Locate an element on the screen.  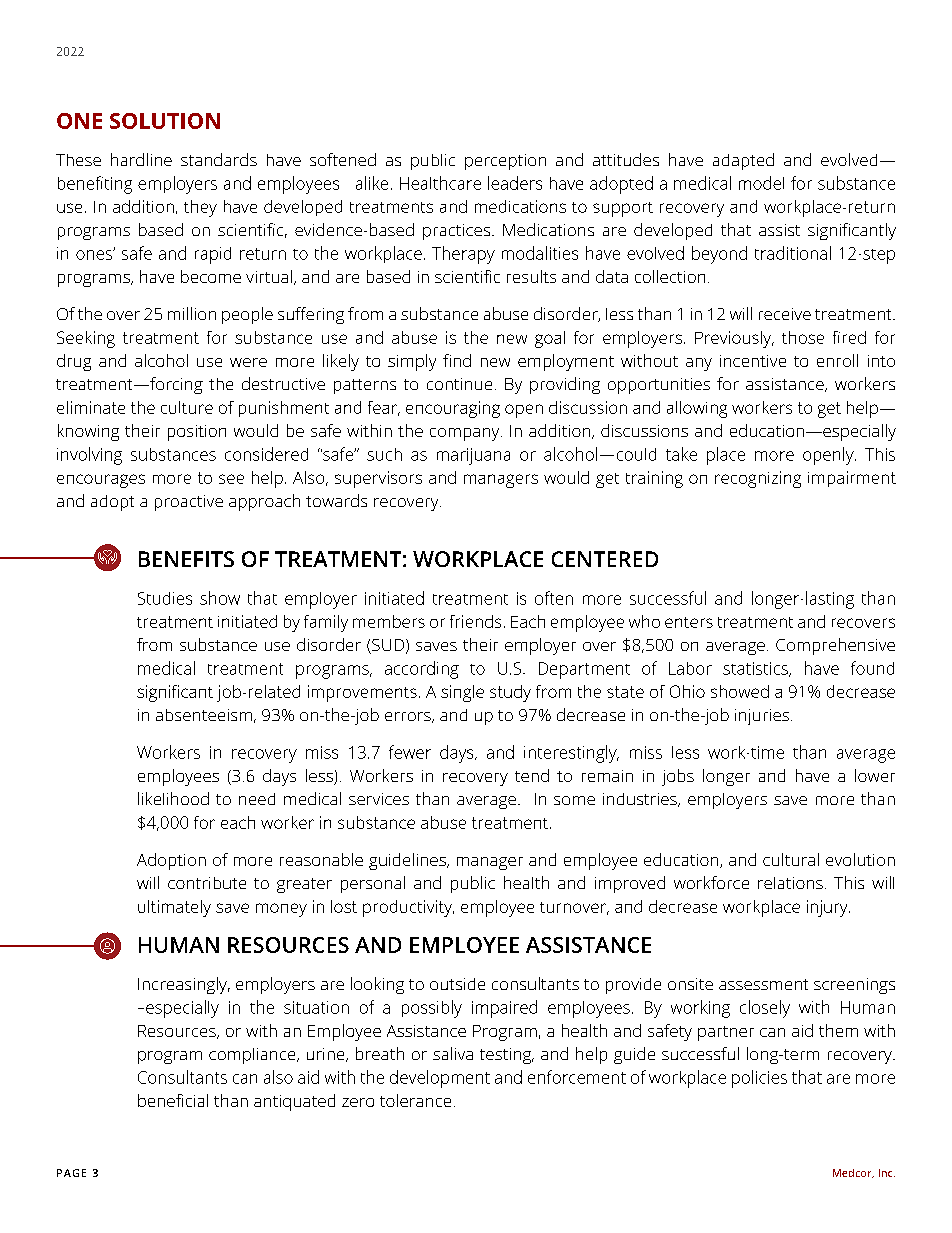
perception is located at coordinates (505, 162).
